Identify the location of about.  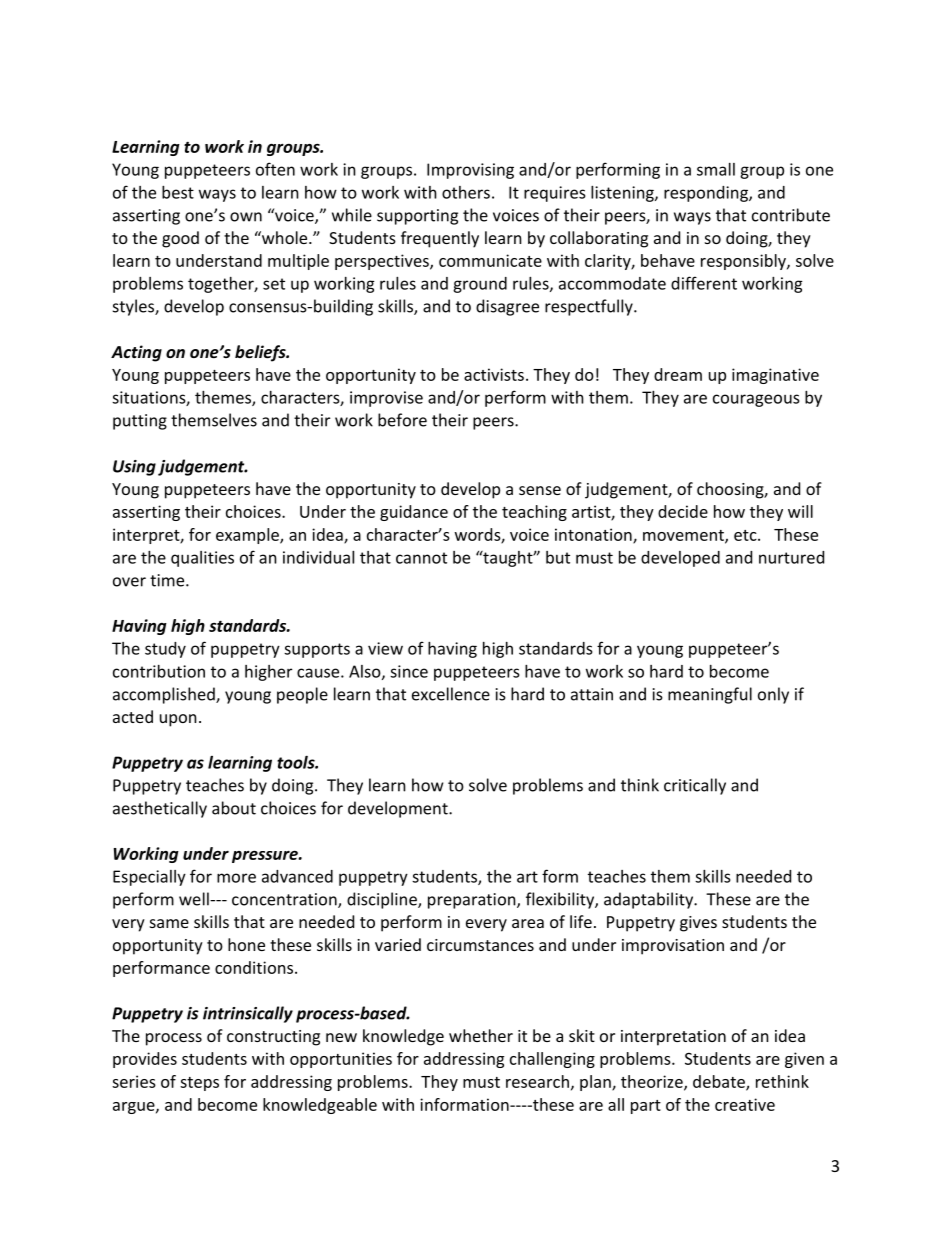
(234, 808).
